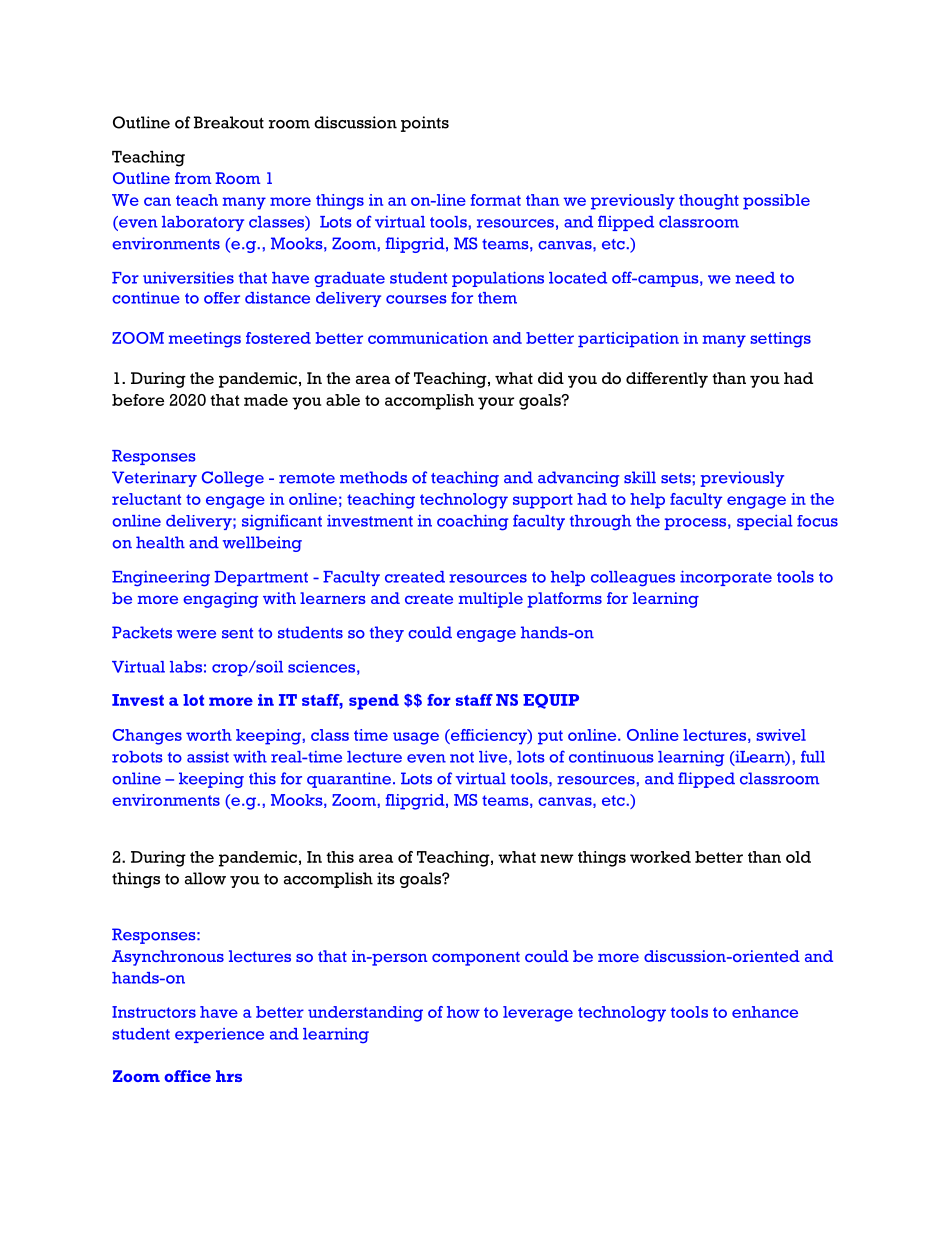  I want to click on points, so click(425, 124).
